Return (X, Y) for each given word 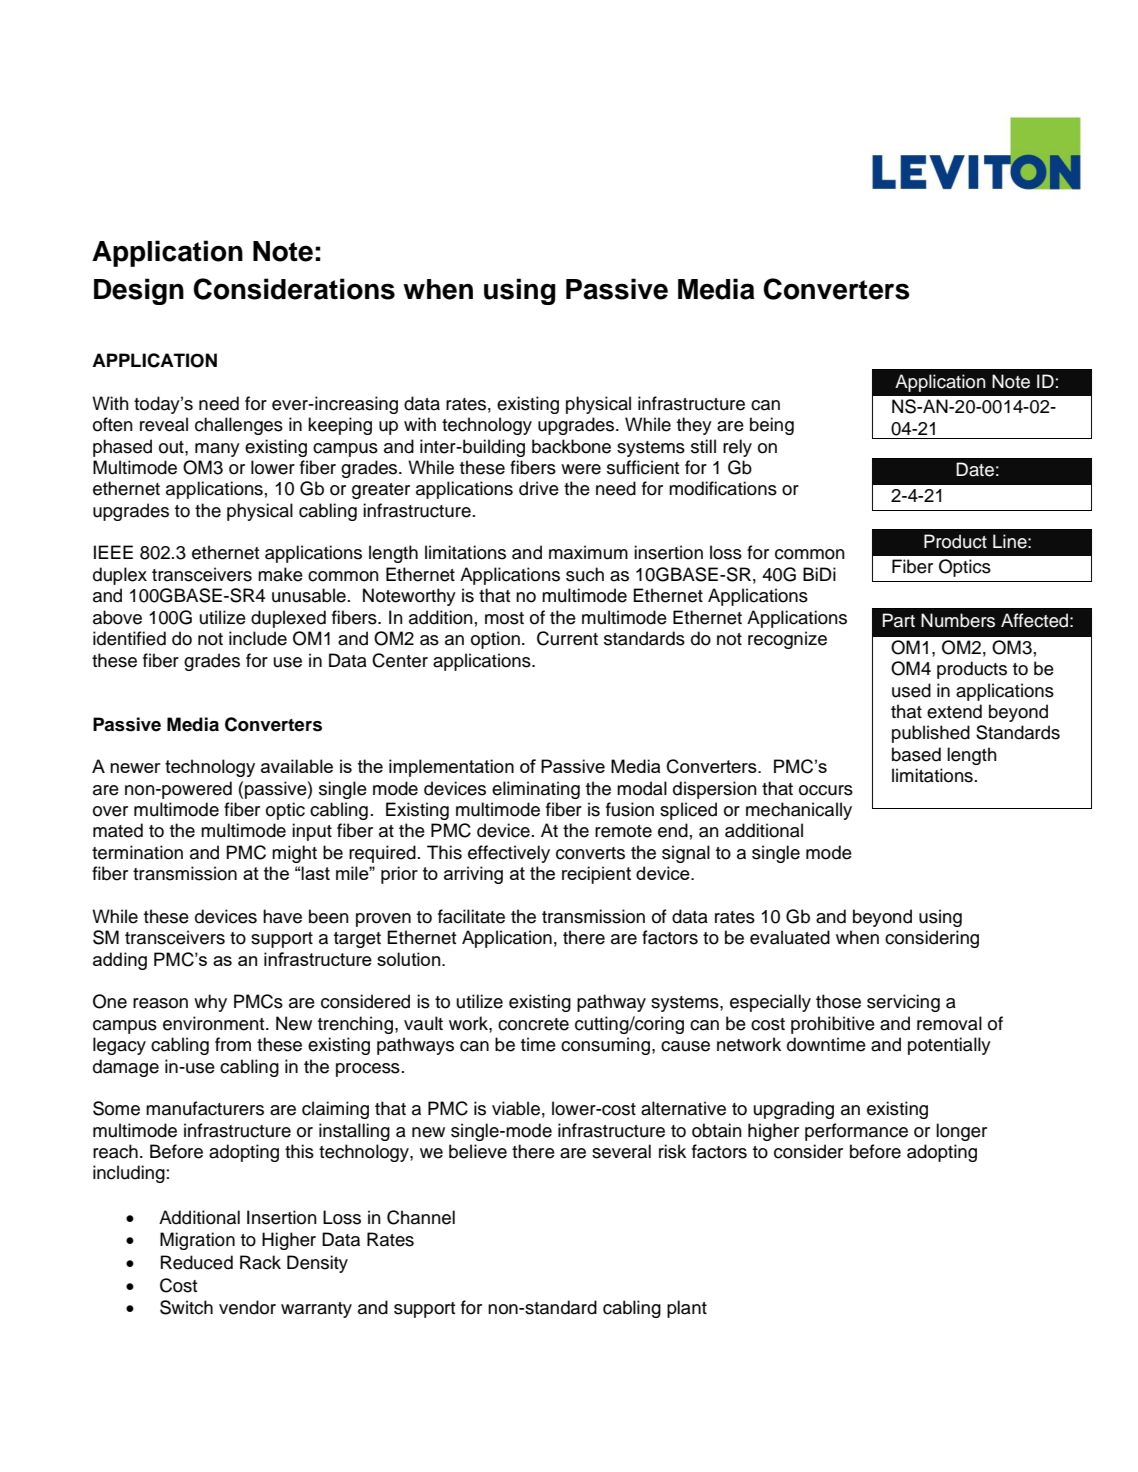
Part (899, 620)
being (772, 426)
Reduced (197, 1262)
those (838, 1001)
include (258, 638)
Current (567, 638)
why (210, 1003)
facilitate (471, 916)
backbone (571, 446)
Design (139, 291)
